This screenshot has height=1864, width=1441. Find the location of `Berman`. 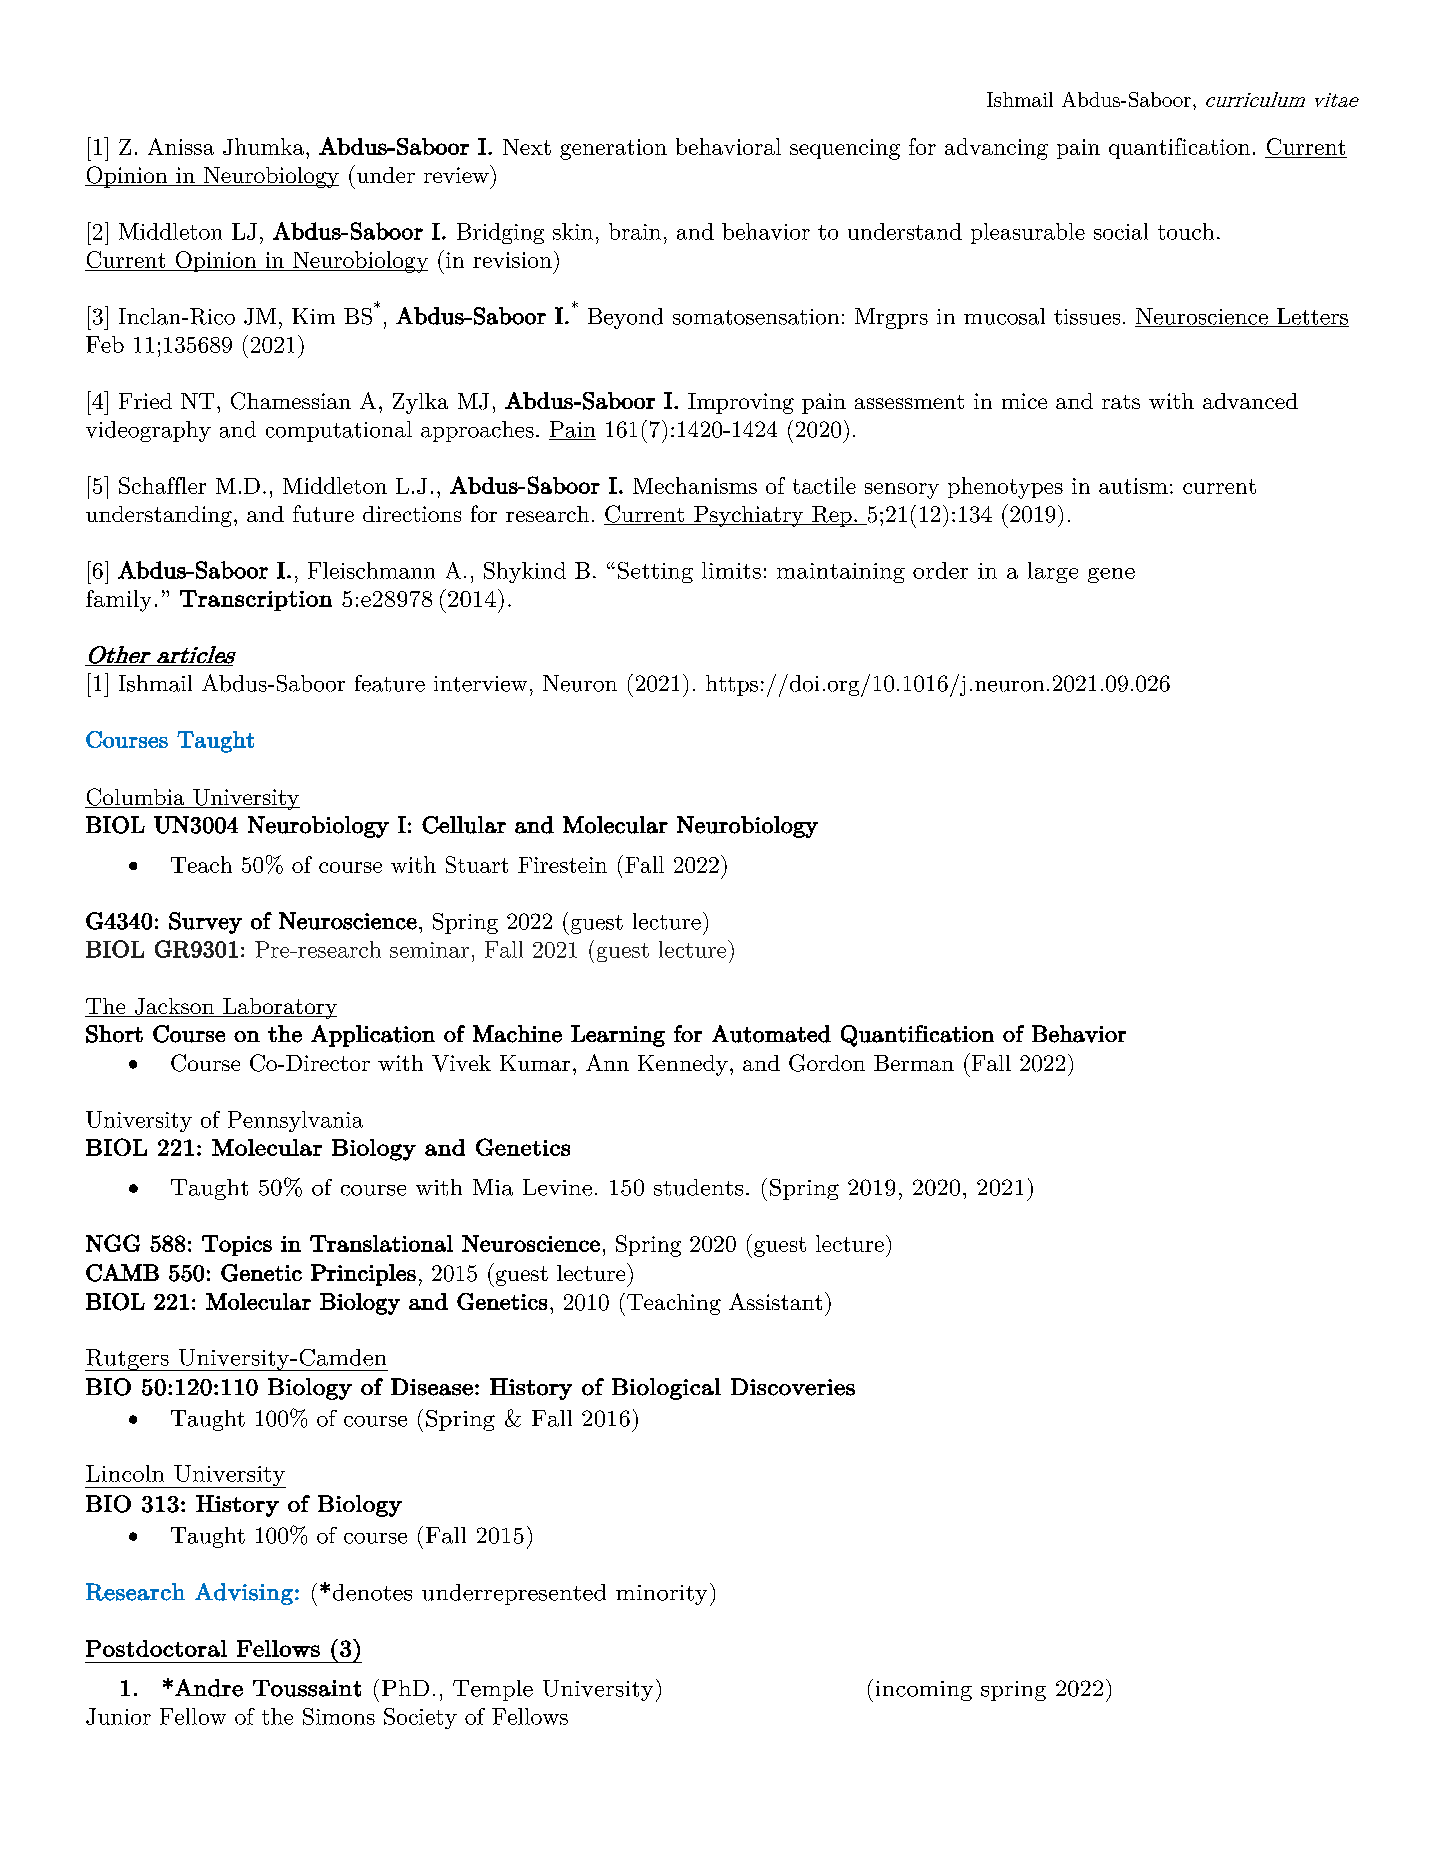

Berman is located at coordinates (914, 1063).
